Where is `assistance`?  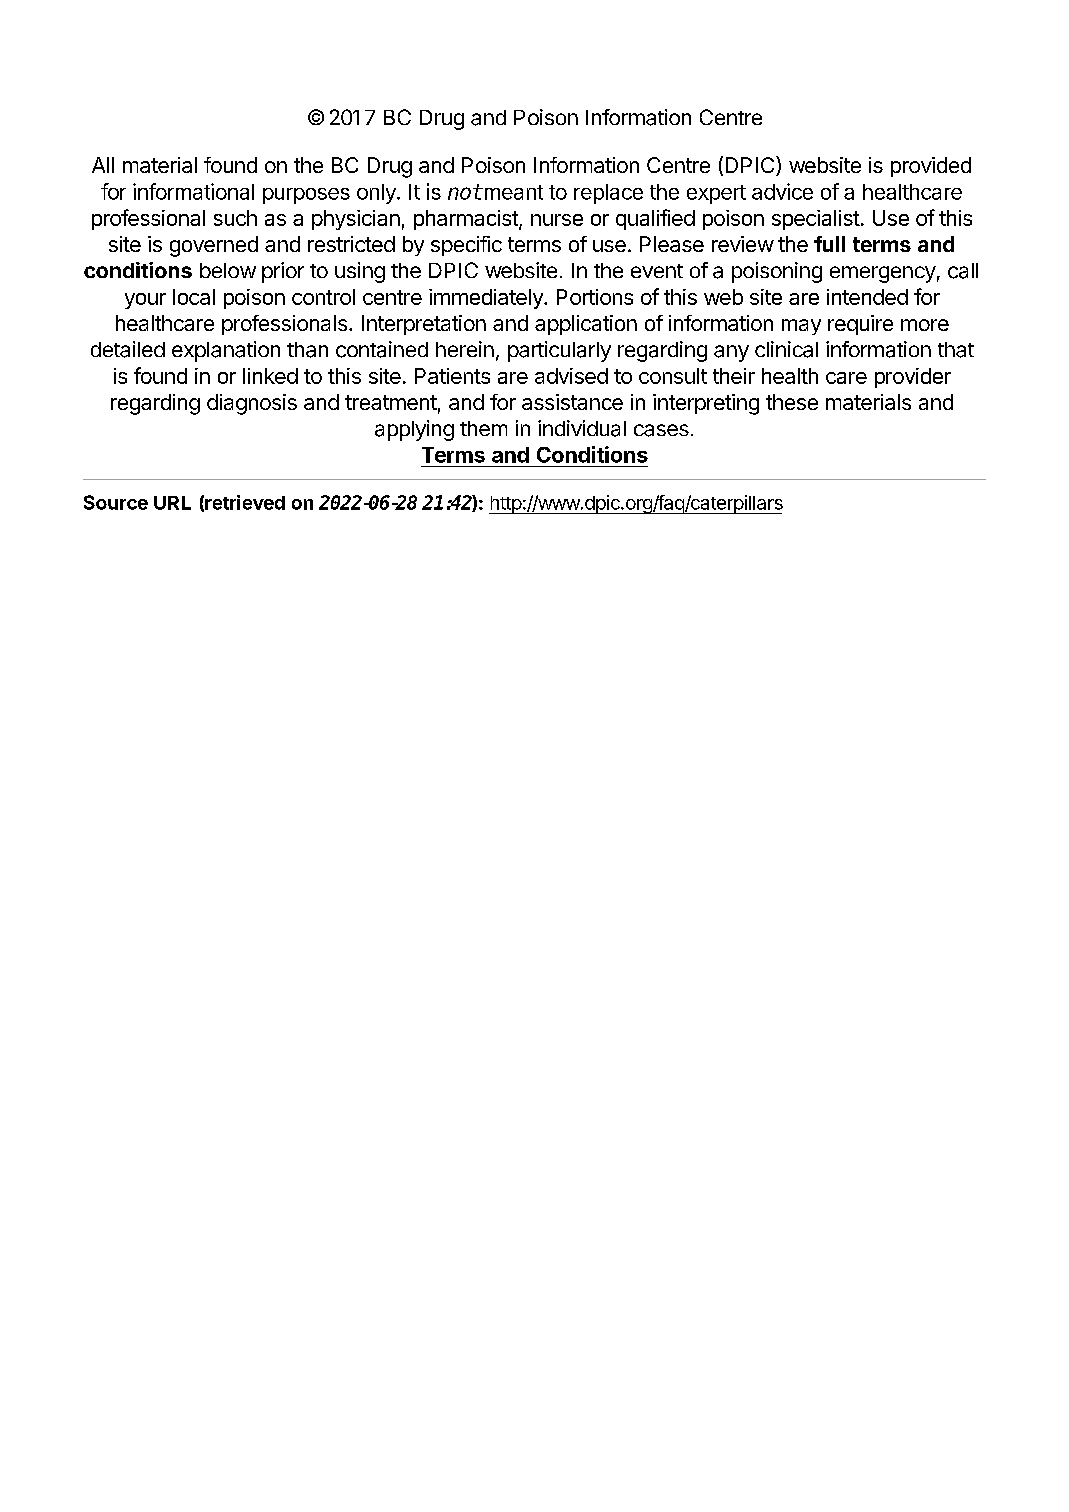 assistance is located at coordinates (572, 402).
